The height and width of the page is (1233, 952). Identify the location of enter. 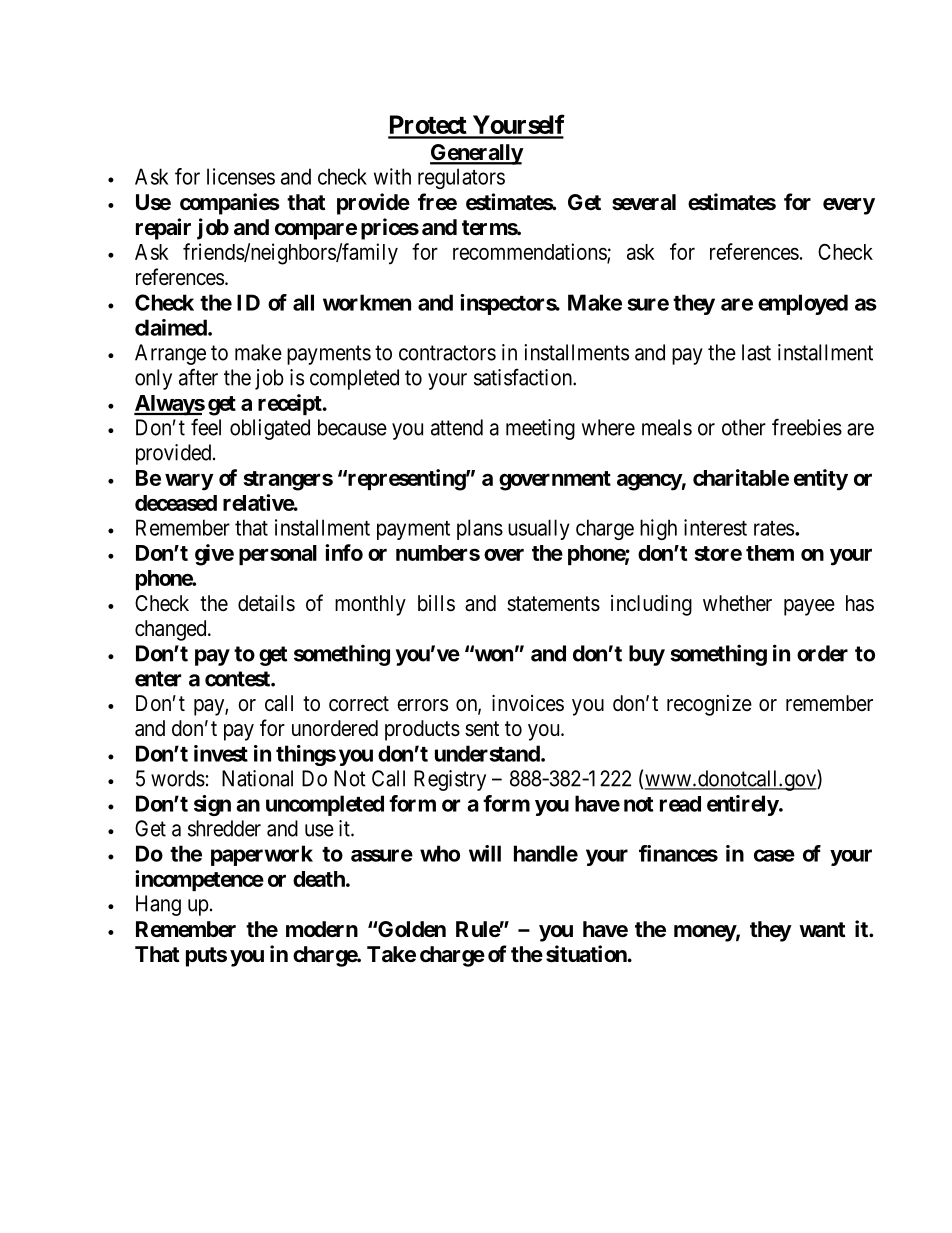
(158, 679).
